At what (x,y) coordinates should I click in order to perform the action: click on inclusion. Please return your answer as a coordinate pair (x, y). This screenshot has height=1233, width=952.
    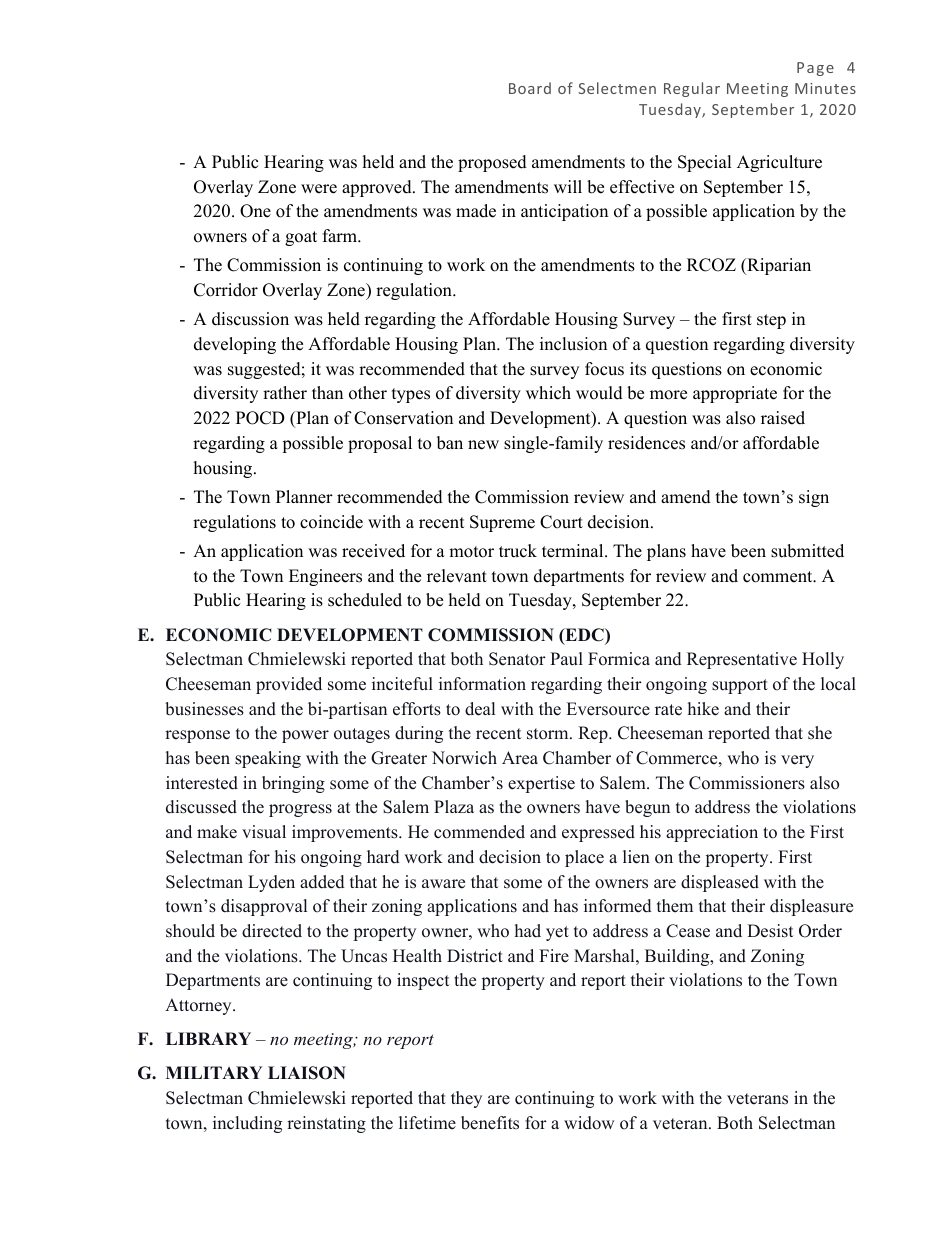
    Looking at the image, I should click on (573, 344).
